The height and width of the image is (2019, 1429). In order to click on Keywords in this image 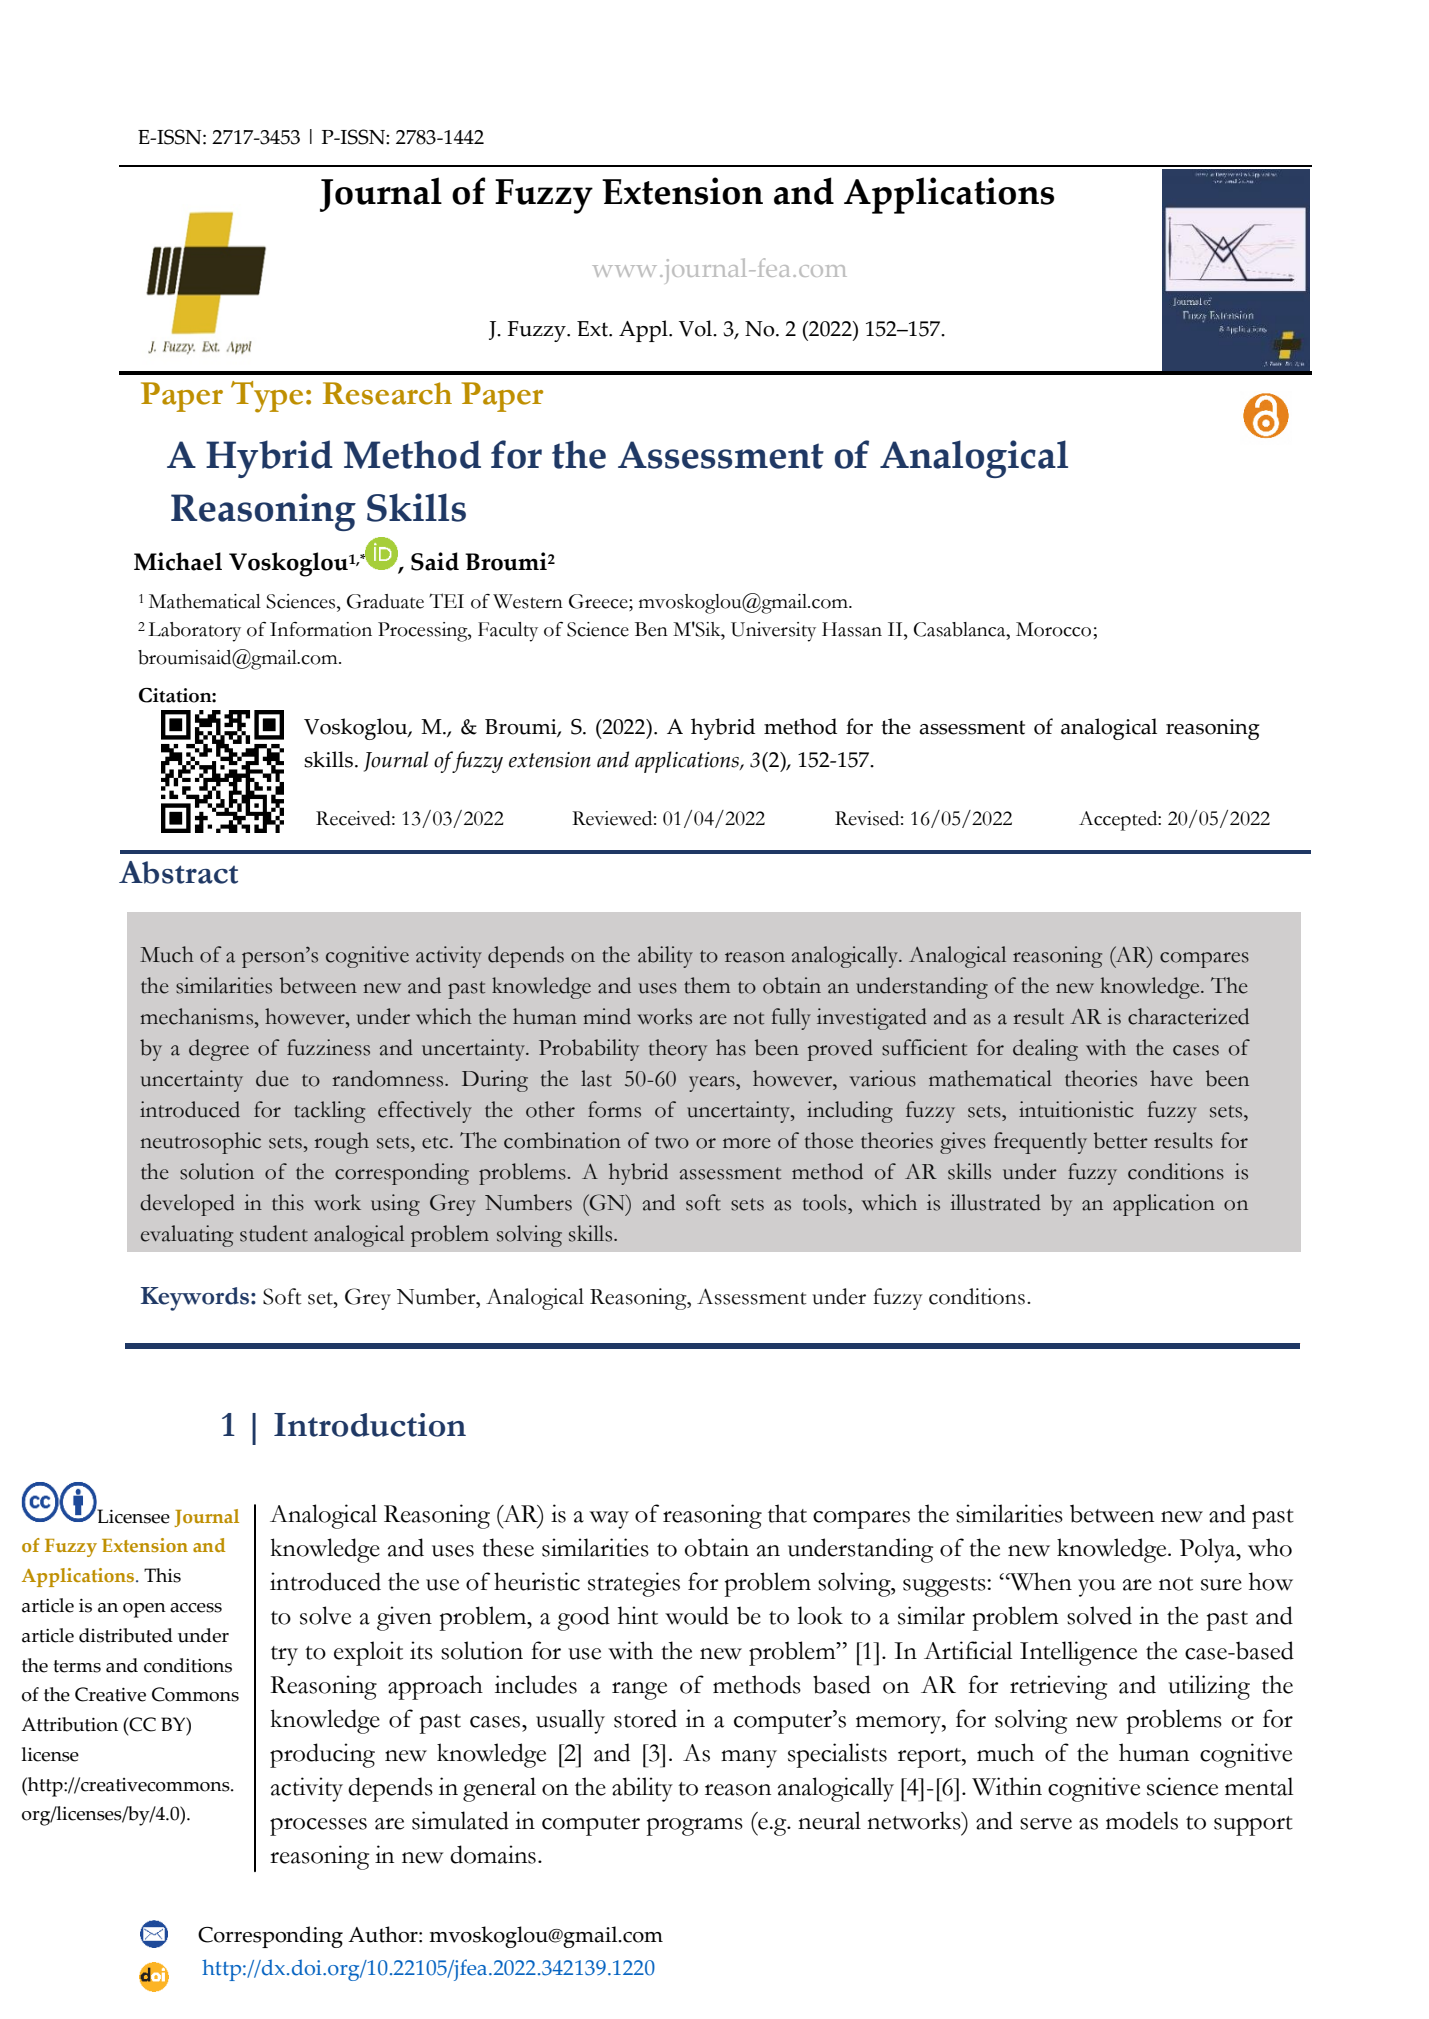, I will do `click(195, 1299)`.
